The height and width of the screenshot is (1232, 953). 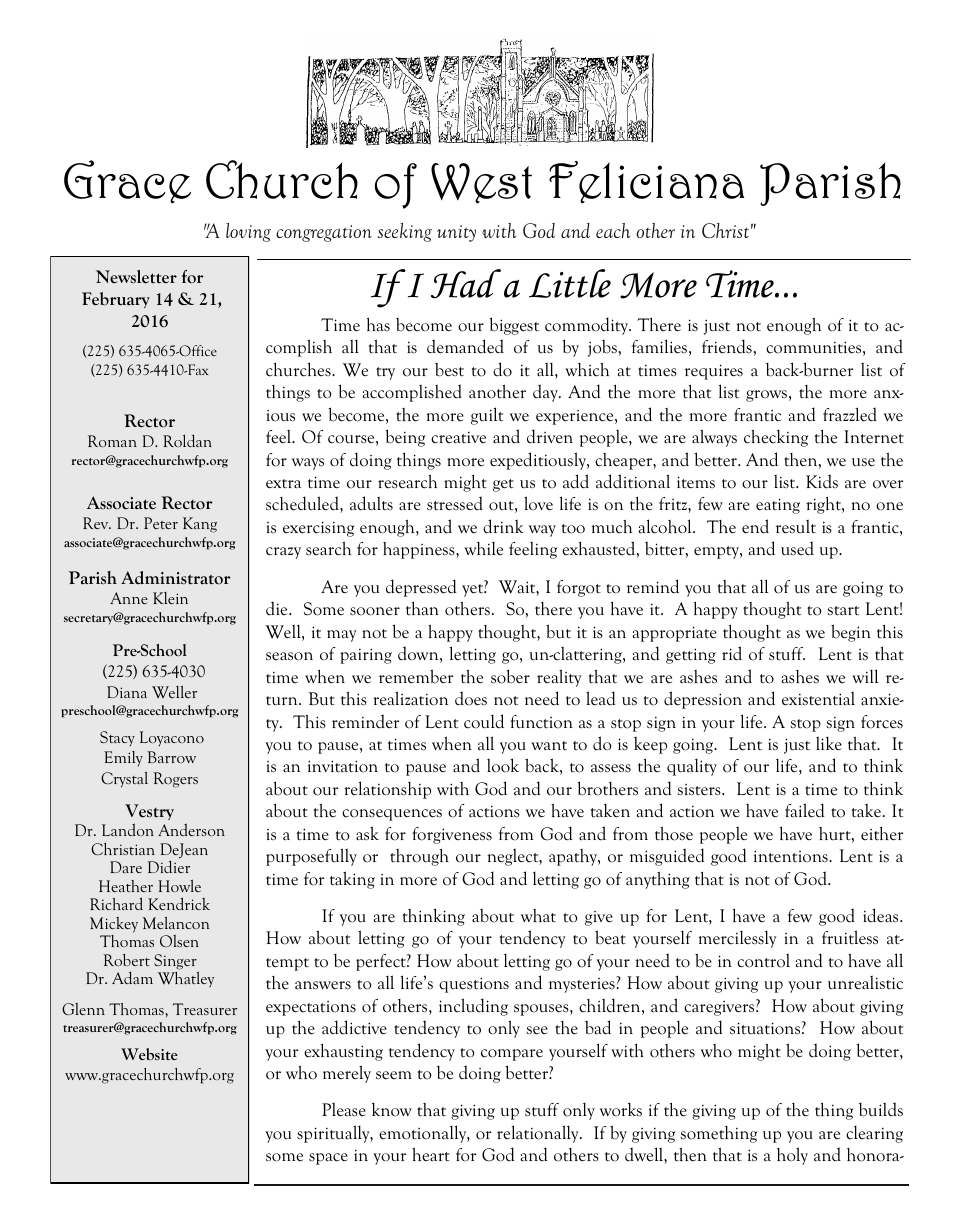 What do you see at coordinates (613, 230) in the screenshot?
I see `each` at bounding box center [613, 230].
